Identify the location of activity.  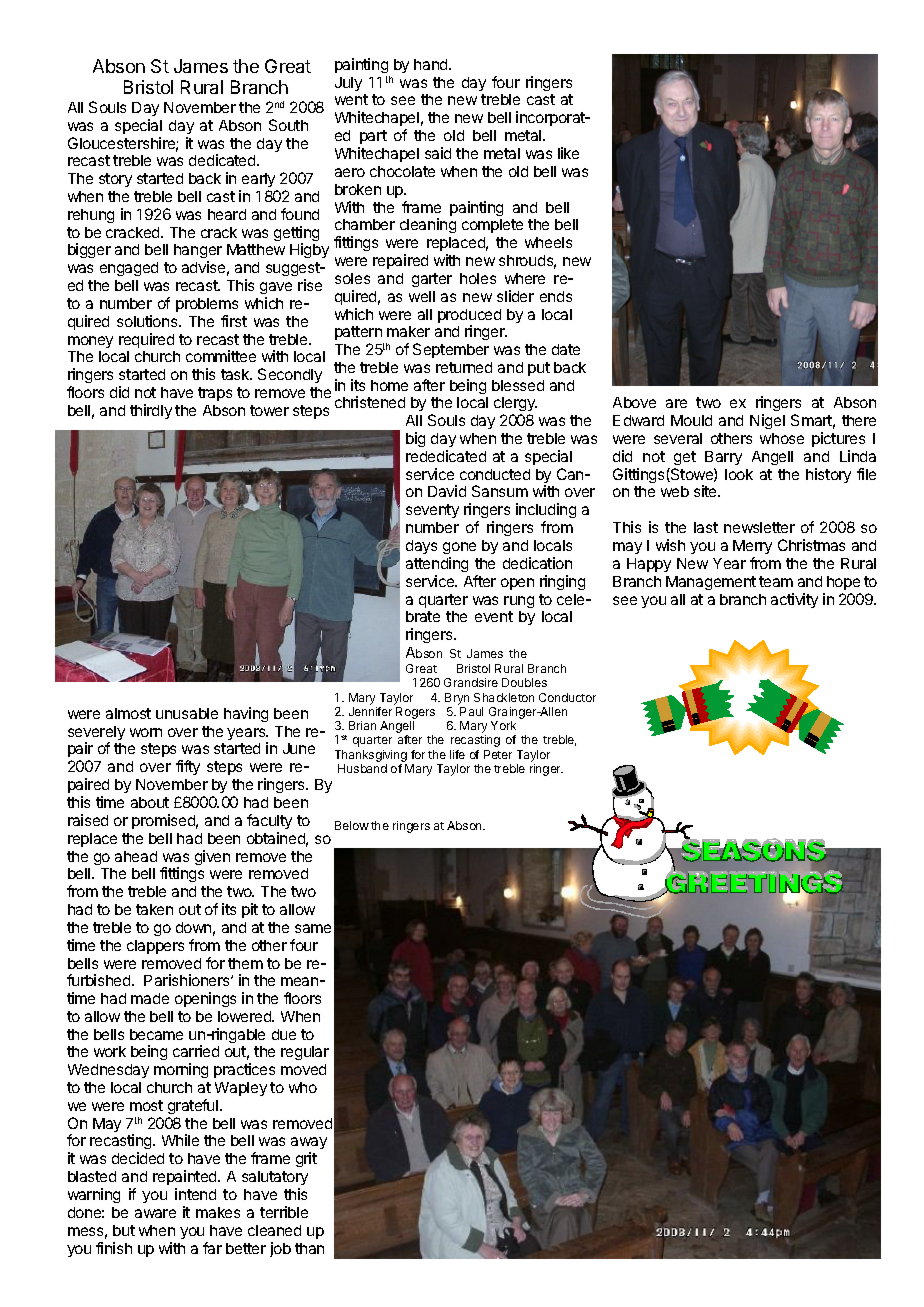
(794, 600).
